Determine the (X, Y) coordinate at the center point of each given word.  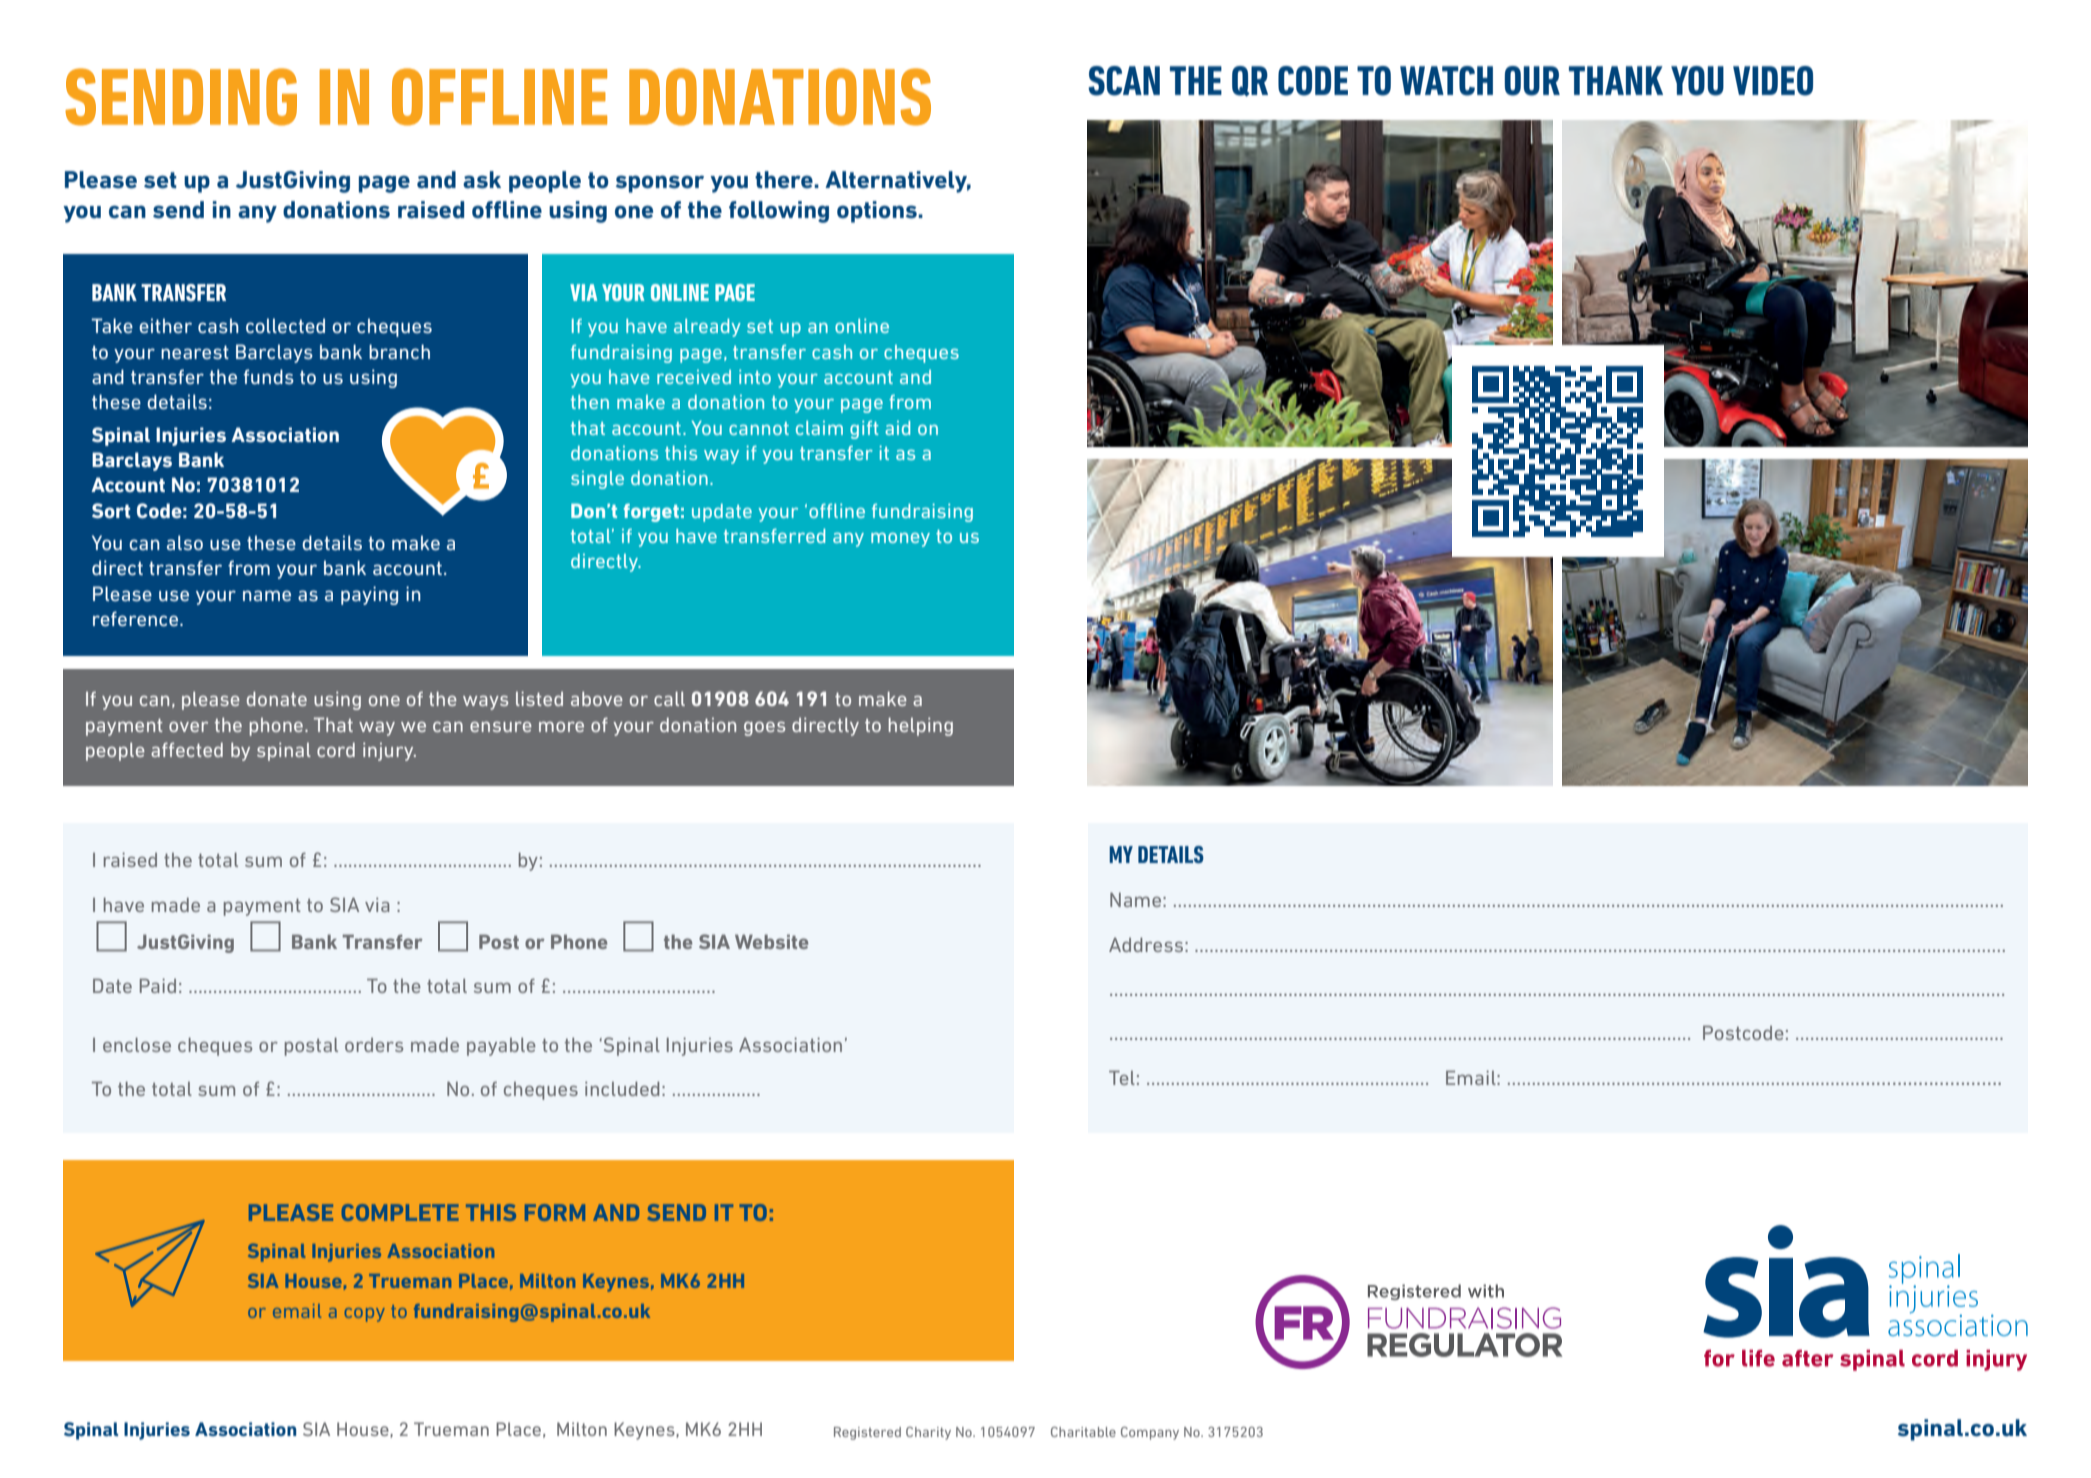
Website (771, 941)
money (900, 540)
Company (1150, 1433)
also (185, 542)
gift (864, 430)
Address (1146, 944)
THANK (1616, 80)
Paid (158, 985)
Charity (928, 1433)
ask (482, 180)
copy (365, 1315)
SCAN (1124, 81)
